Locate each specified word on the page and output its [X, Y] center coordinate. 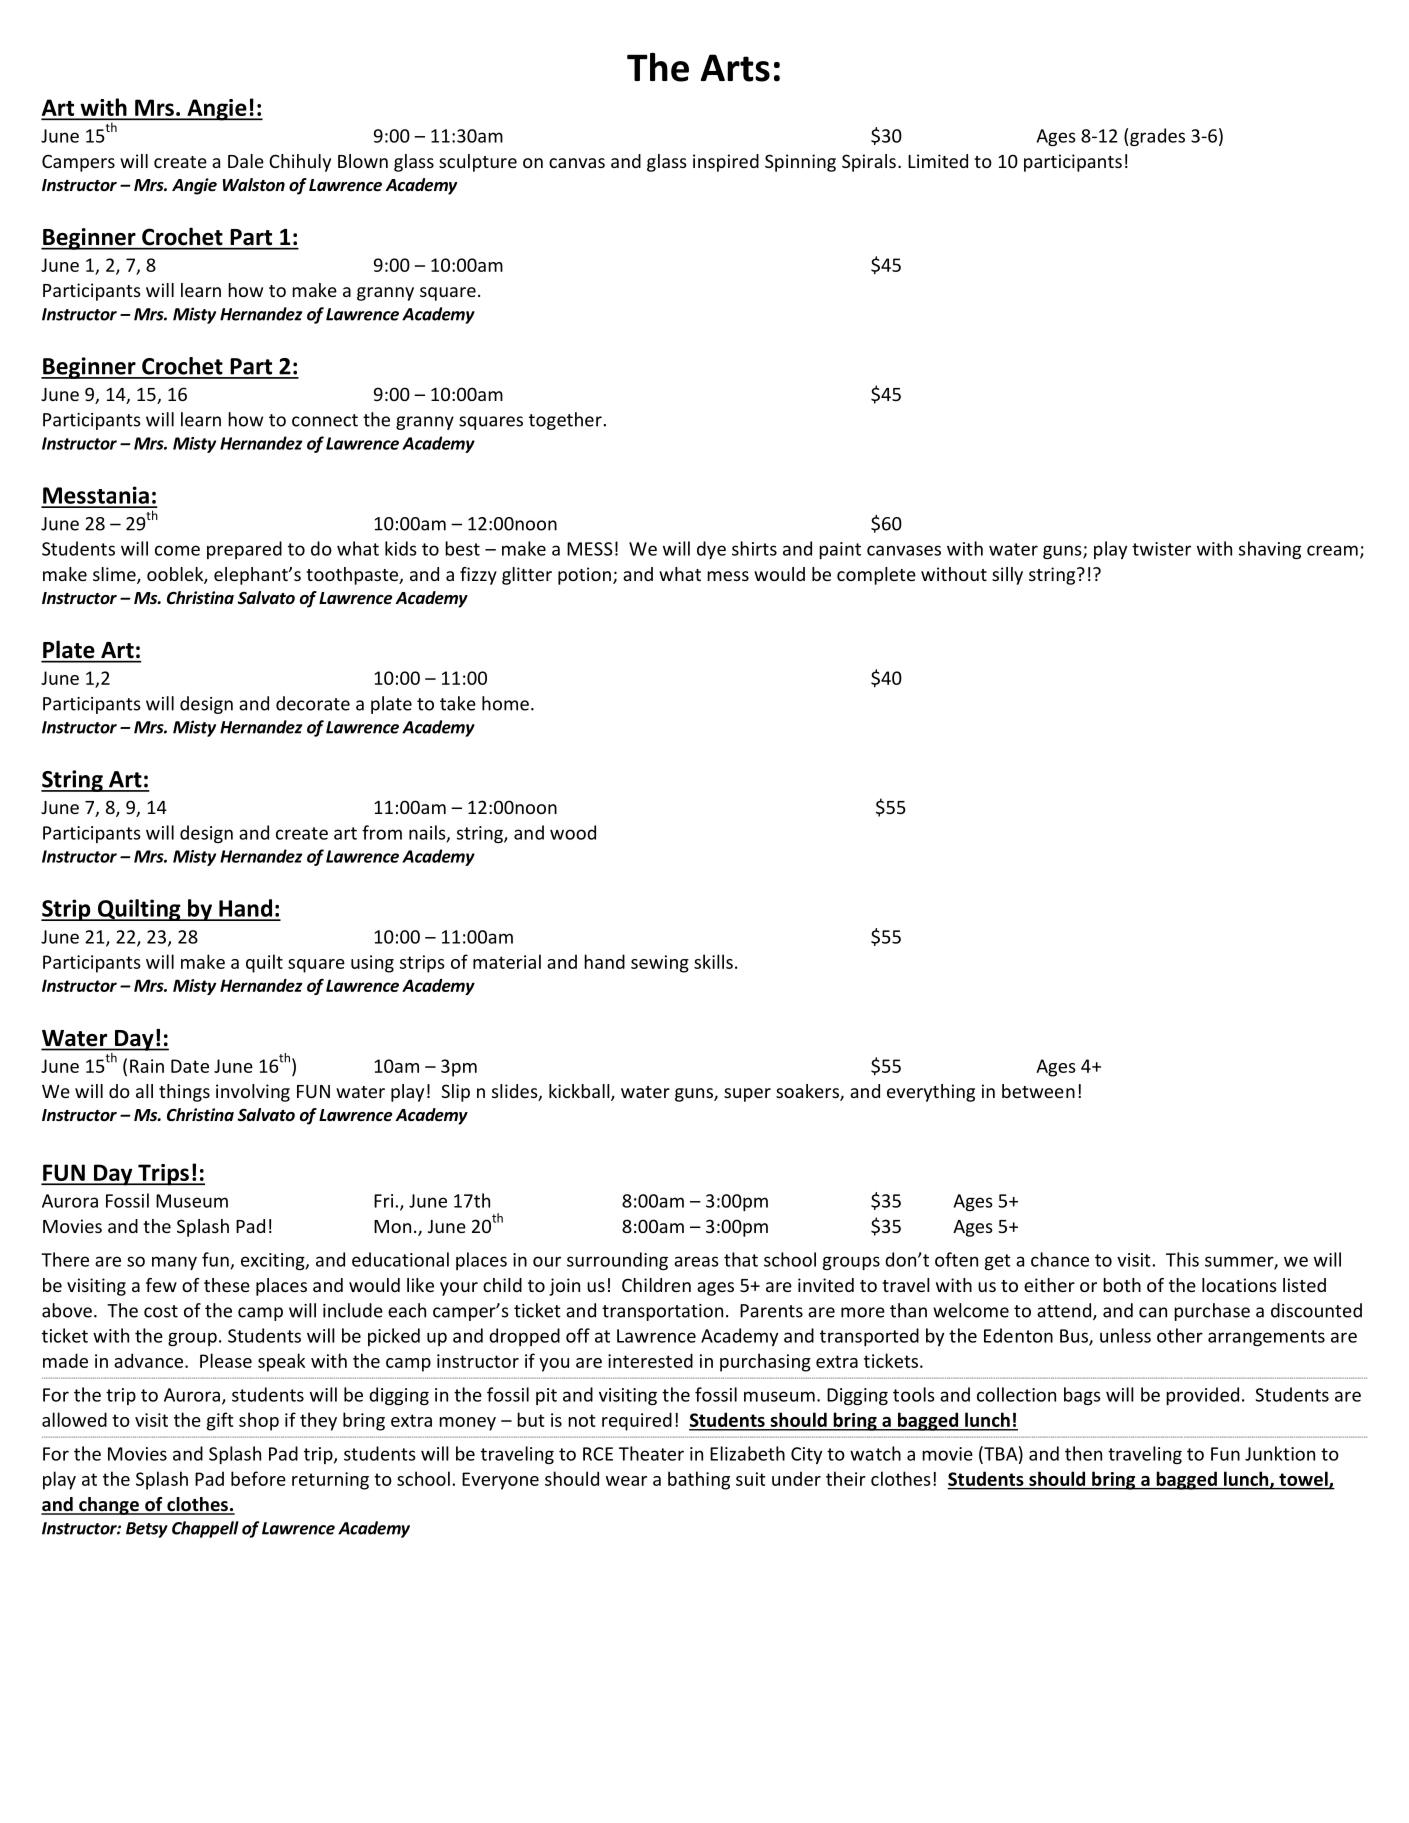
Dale [246, 161]
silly [1007, 576]
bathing [699, 1480]
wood [573, 832]
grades [1157, 137]
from [382, 832]
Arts [735, 68]
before [258, 1478]
